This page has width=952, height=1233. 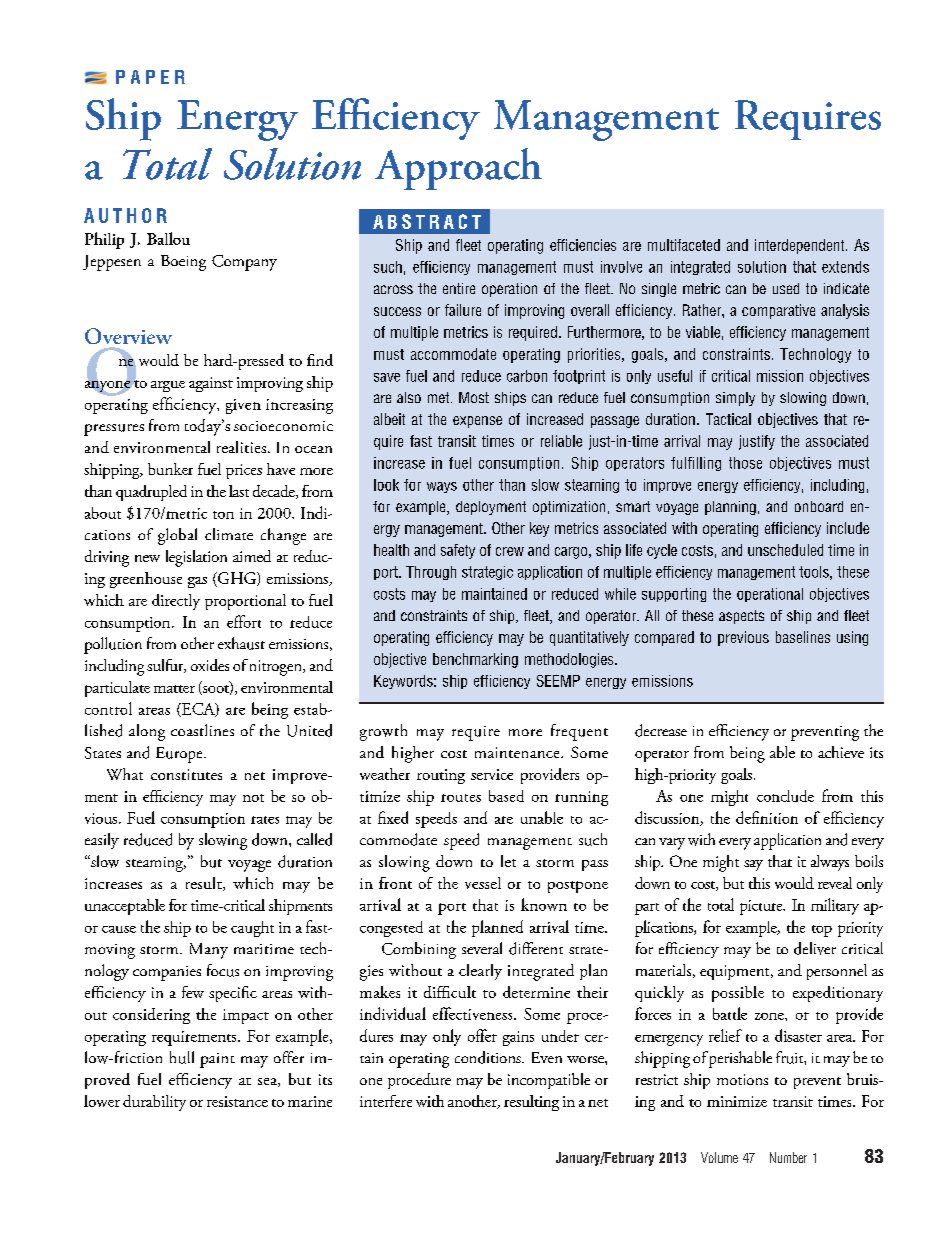 What do you see at coordinates (458, 169) in the page?
I see `Approach` at bounding box center [458, 169].
